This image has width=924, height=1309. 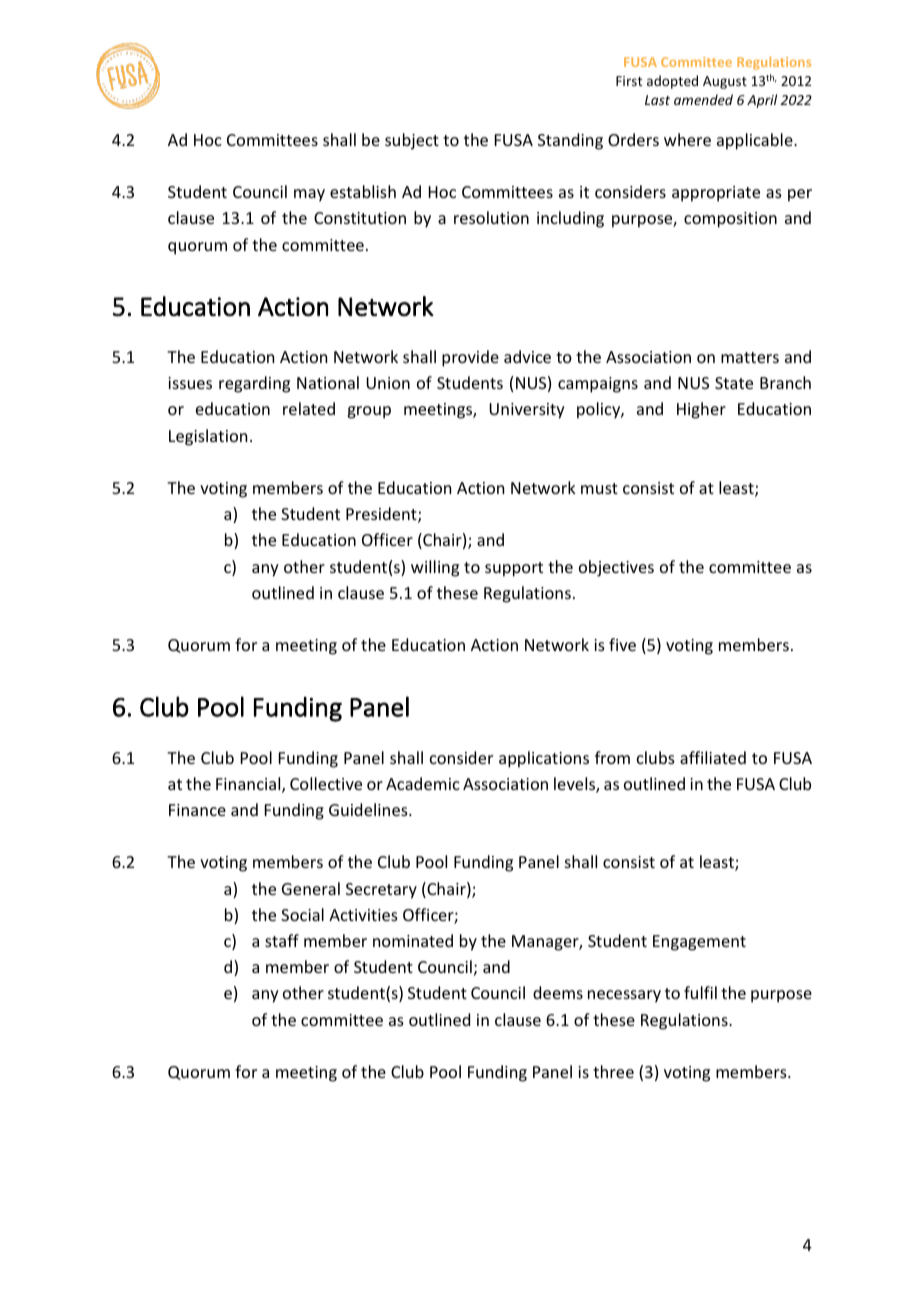 What do you see at coordinates (570, 141) in the image?
I see `Standing` at bounding box center [570, 141].
